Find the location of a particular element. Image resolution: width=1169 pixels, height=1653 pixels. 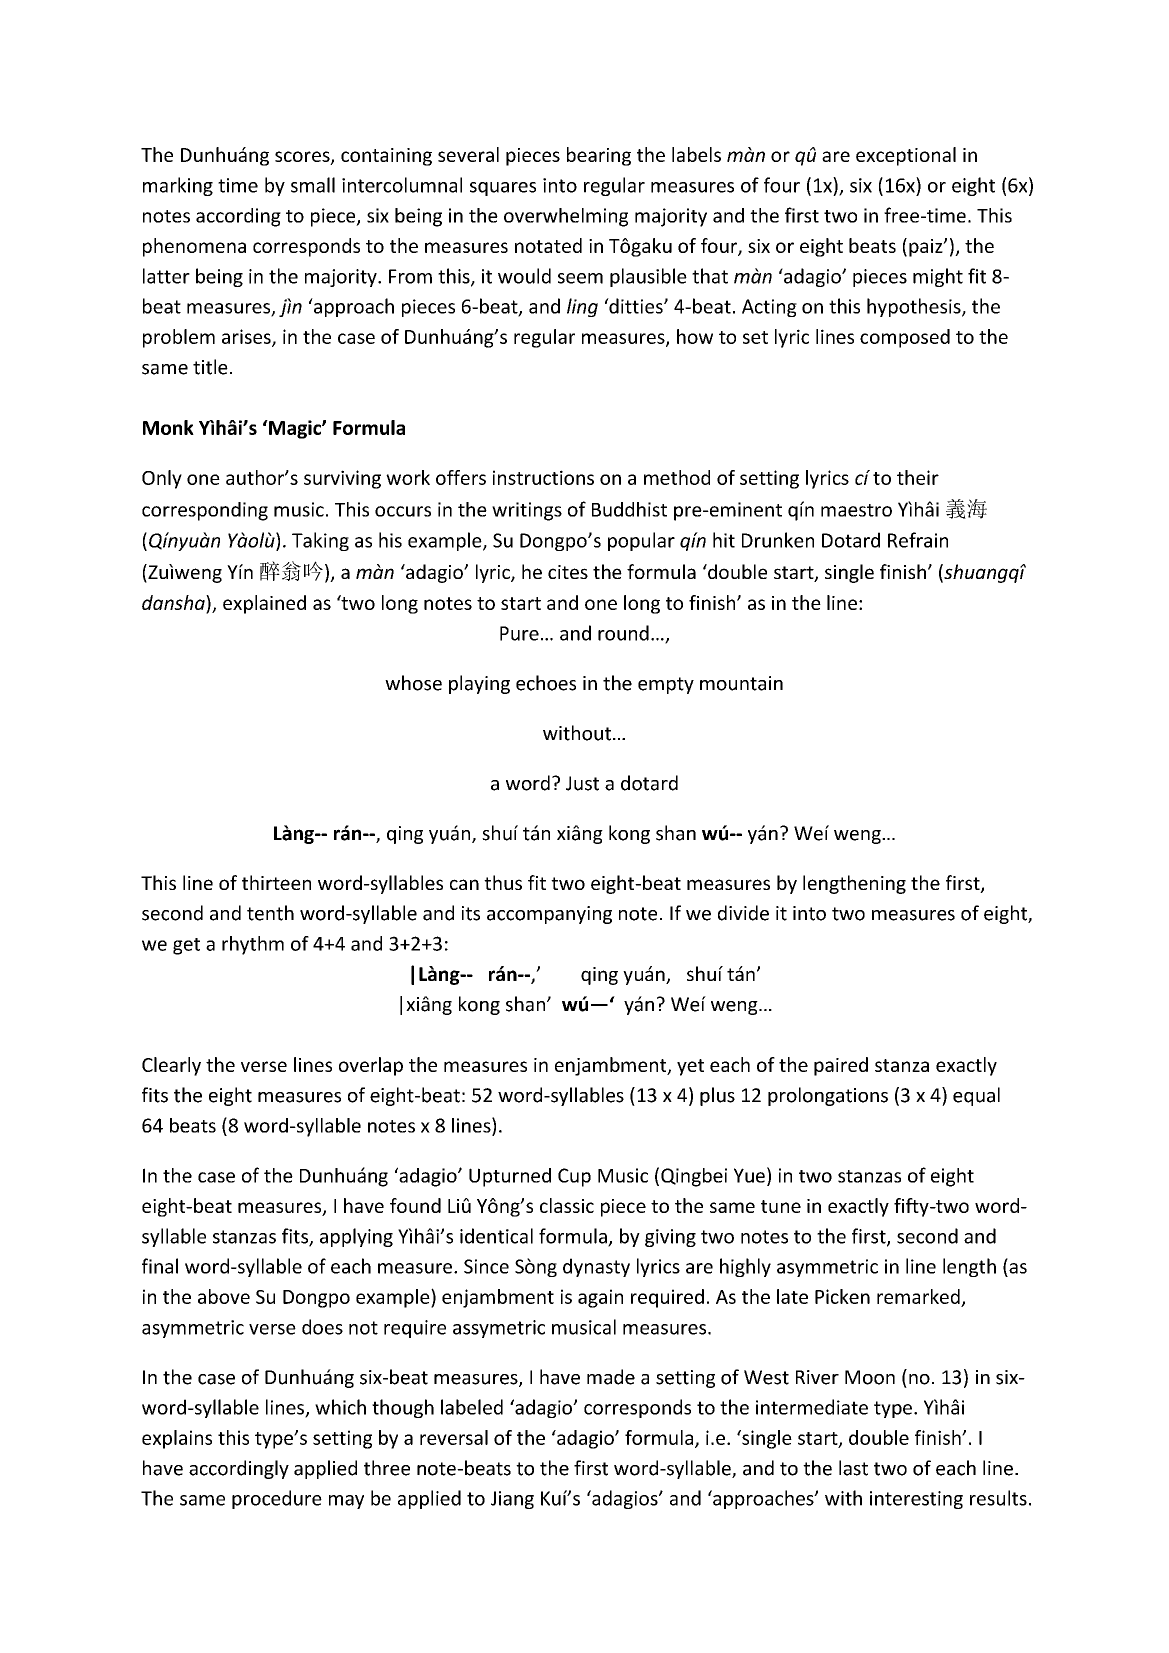

yet is located at coordinates (690, 1067).
